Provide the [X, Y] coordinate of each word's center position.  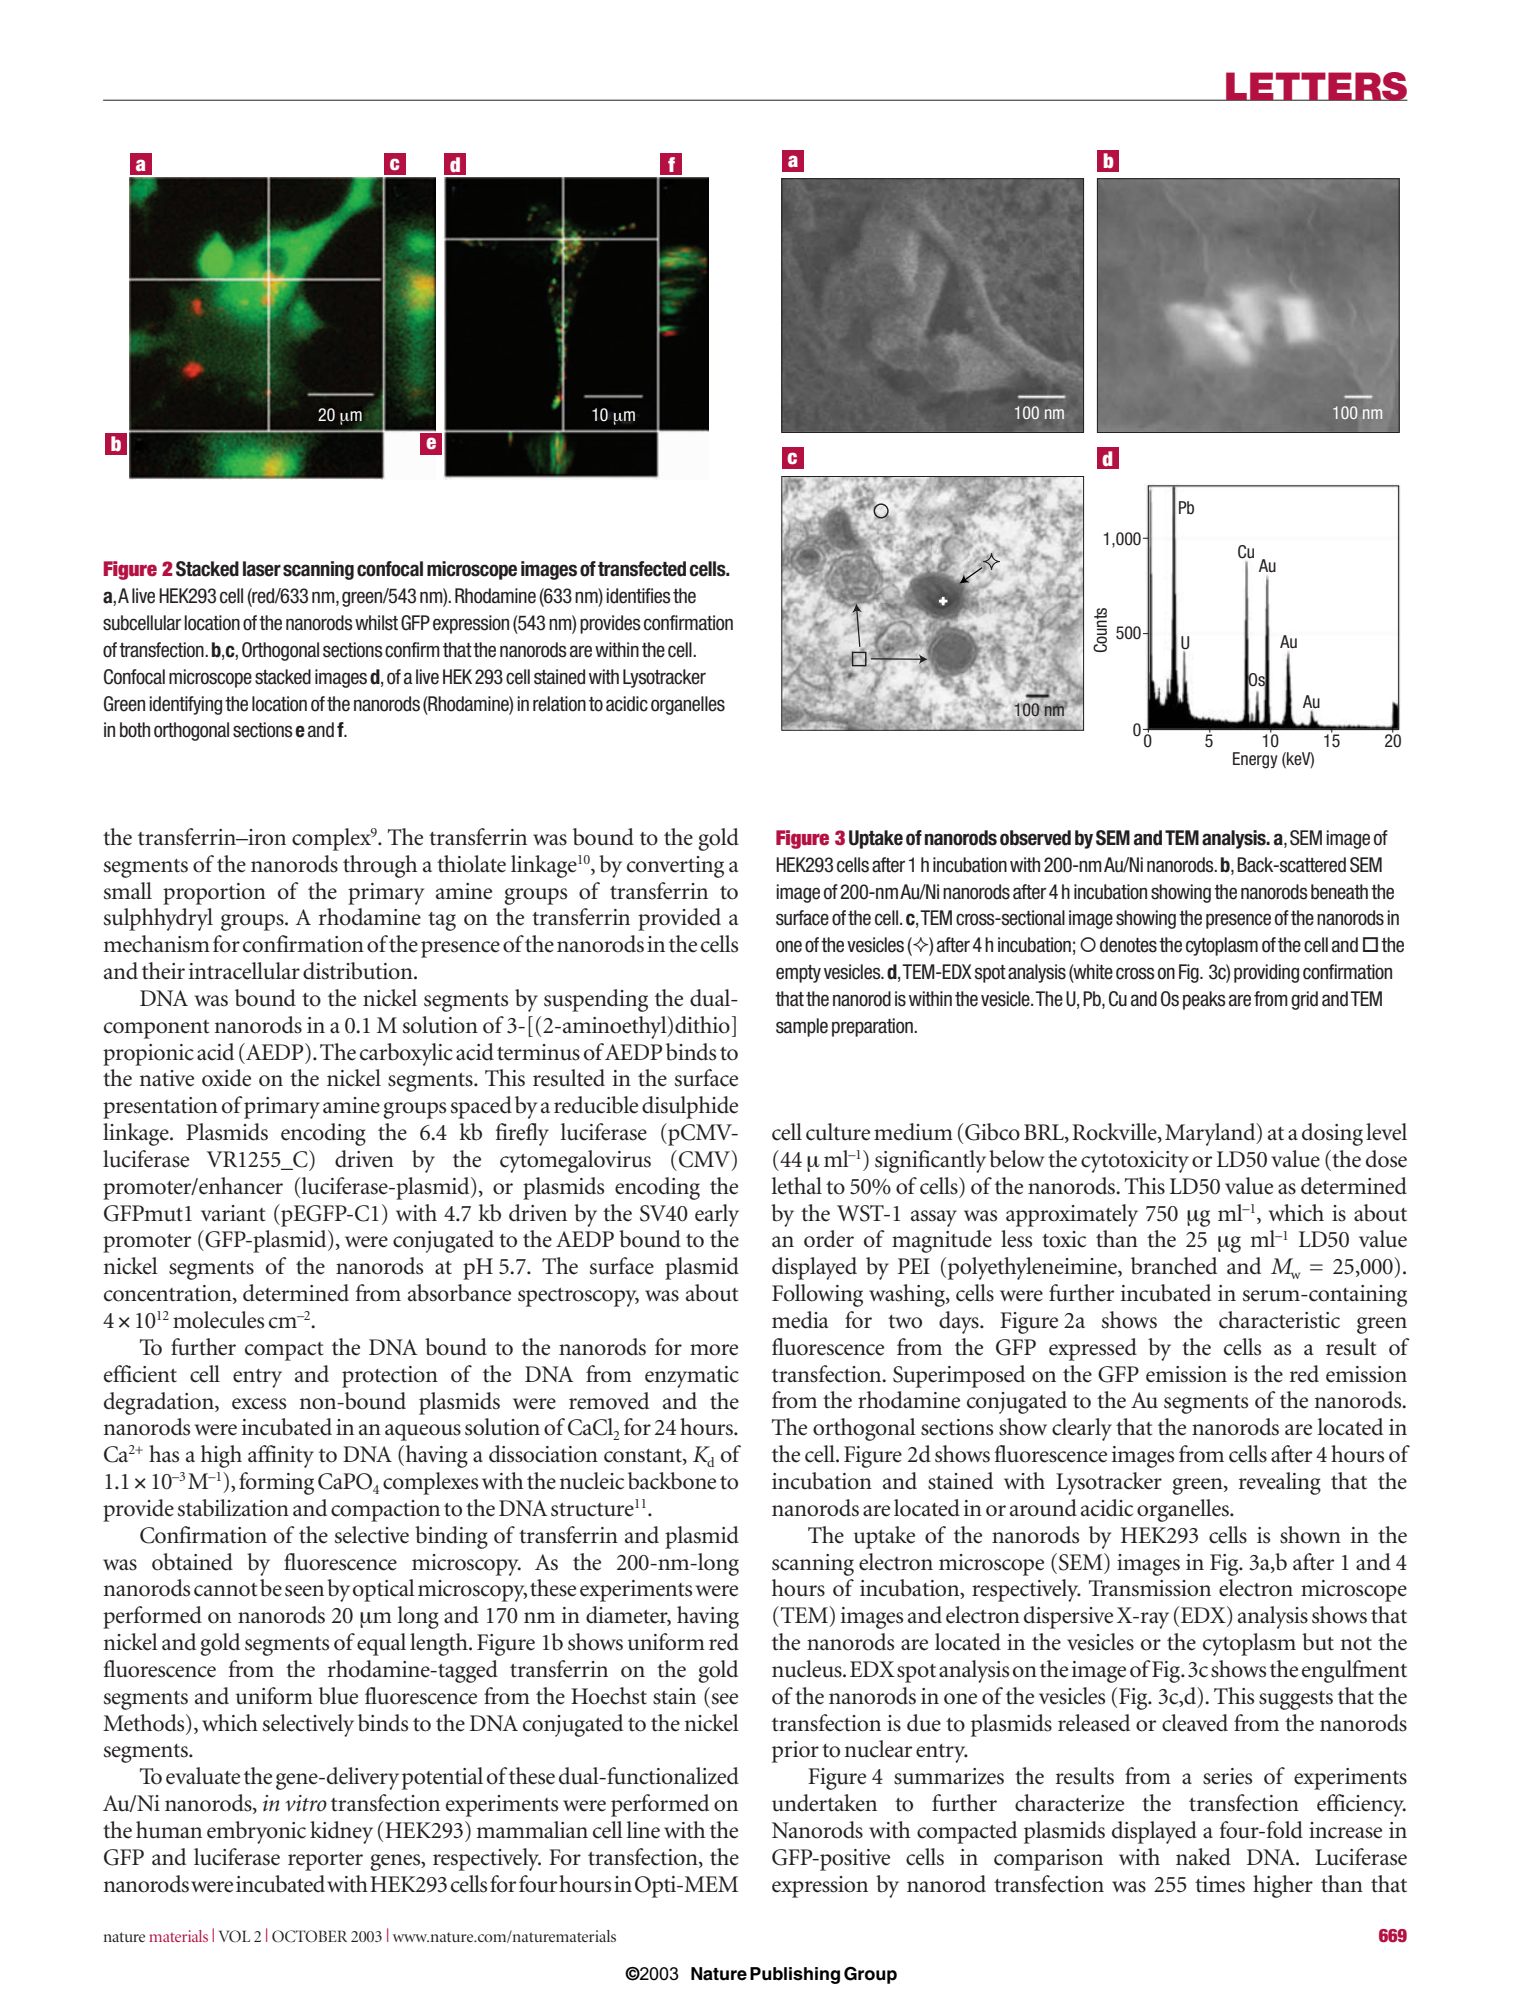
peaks [1204, 1000]
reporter [325, 1861]
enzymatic [692, 1377]
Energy [1255, 760]
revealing [1280, 1483]
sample [802, 1027]
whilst [376, 623]
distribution [359, 971]
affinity [281, 1456]
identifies [638, 596]
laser [262, 569]
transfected [642, 569]
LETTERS [1316, 86]
